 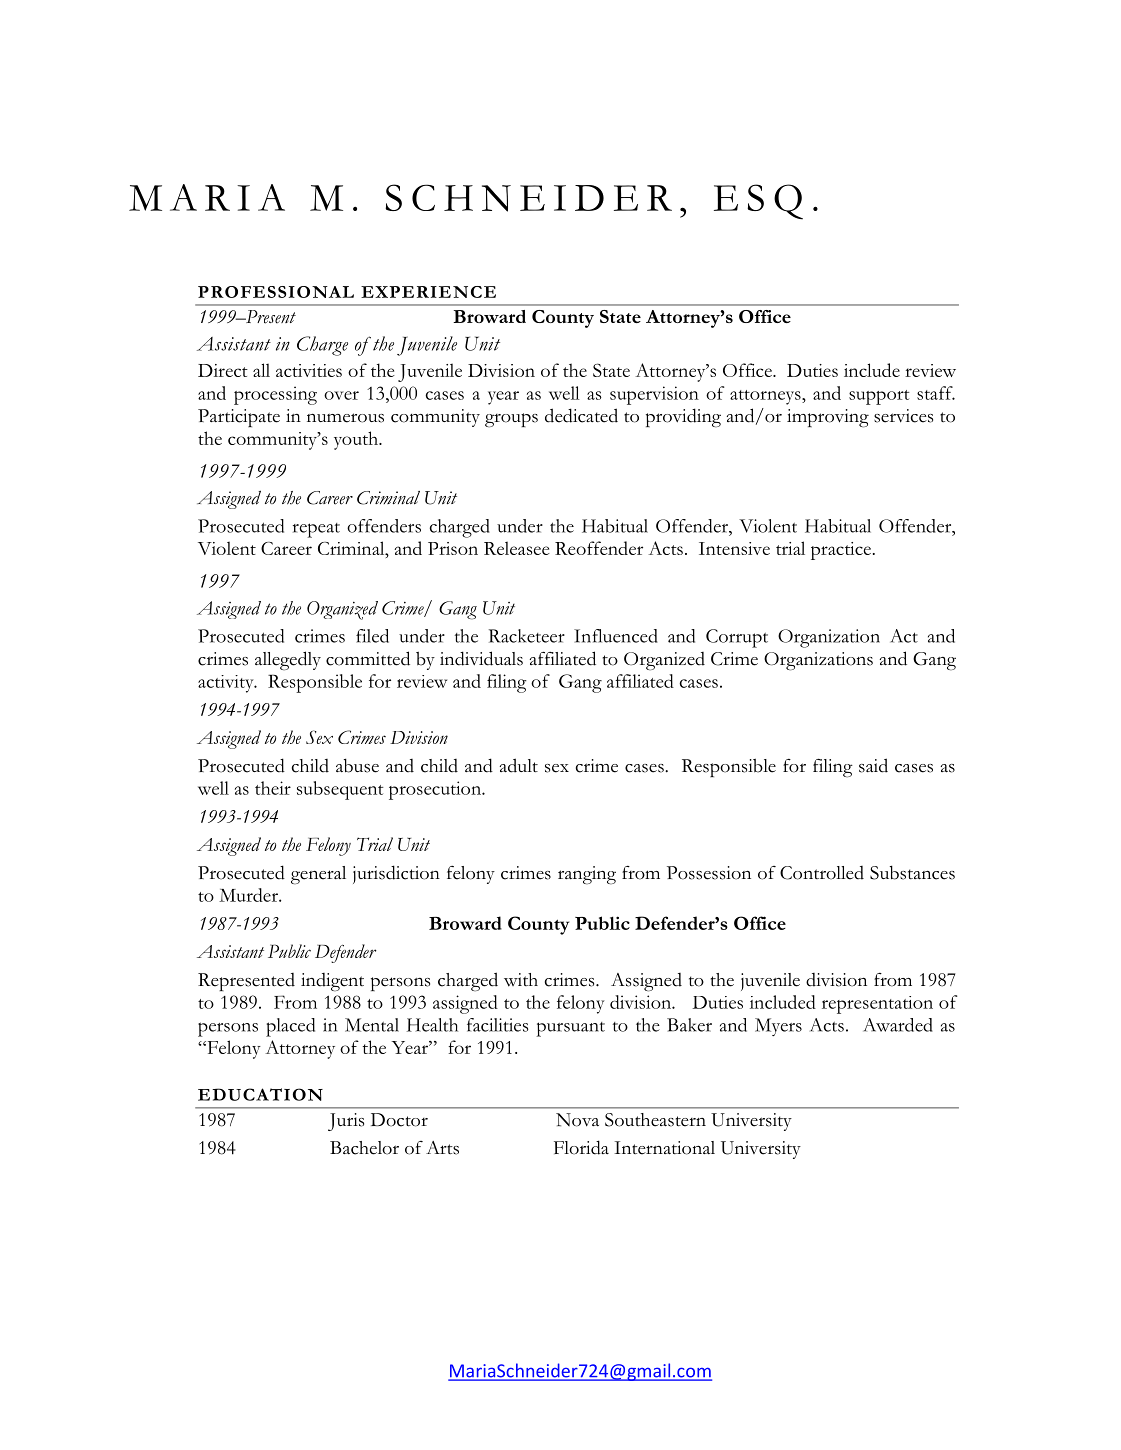 I want to click on abuse, so click(x=357, y=765).
